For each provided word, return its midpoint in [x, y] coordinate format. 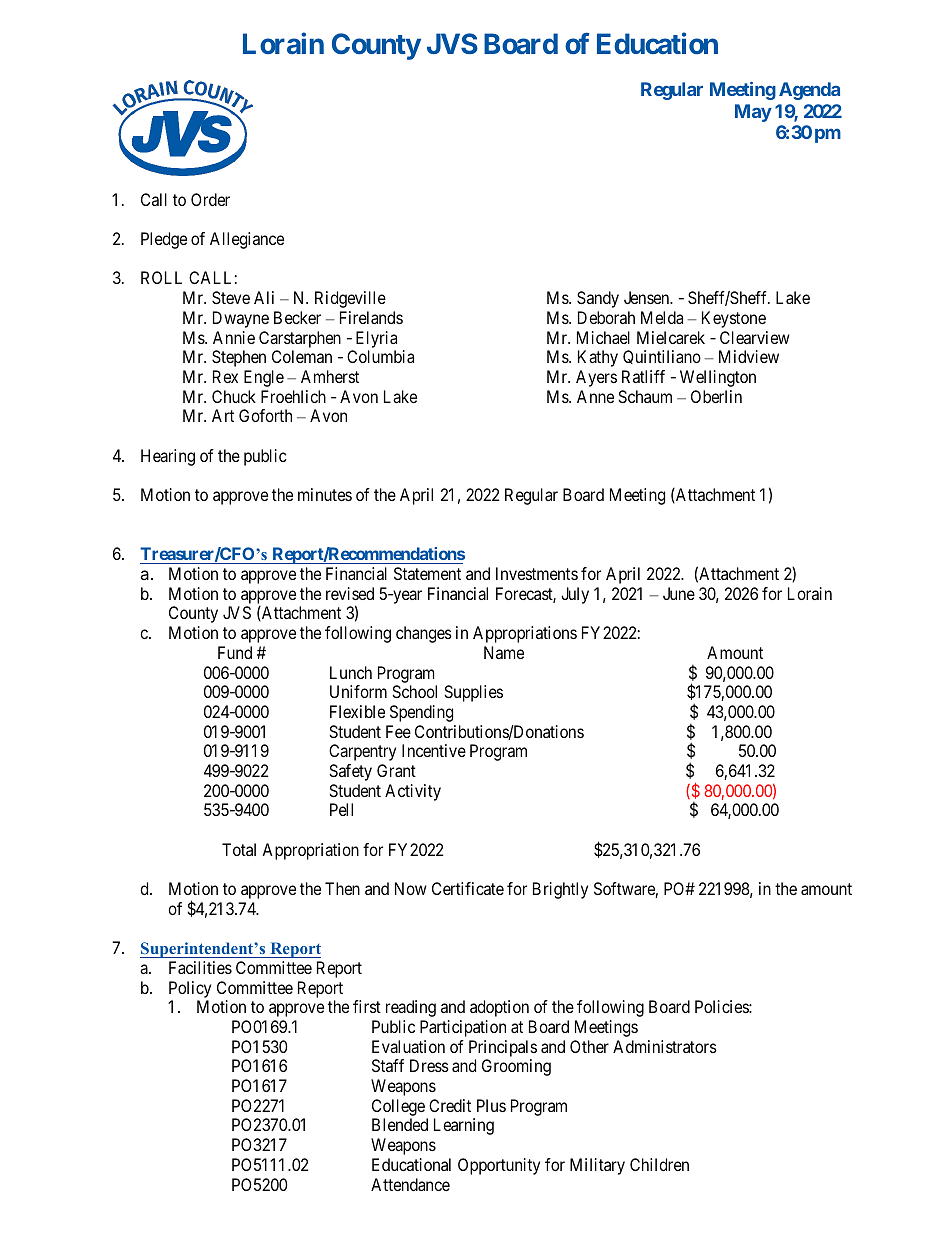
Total [239, 849]
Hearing [168, 457]
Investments [537, 573]
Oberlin [716, 396]
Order [210, 199]
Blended [400, 1124]
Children [659, 1164]
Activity [413, 792]
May [753, 113]
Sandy [598, 299]
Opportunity [499, 1166]
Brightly [560, 890]
